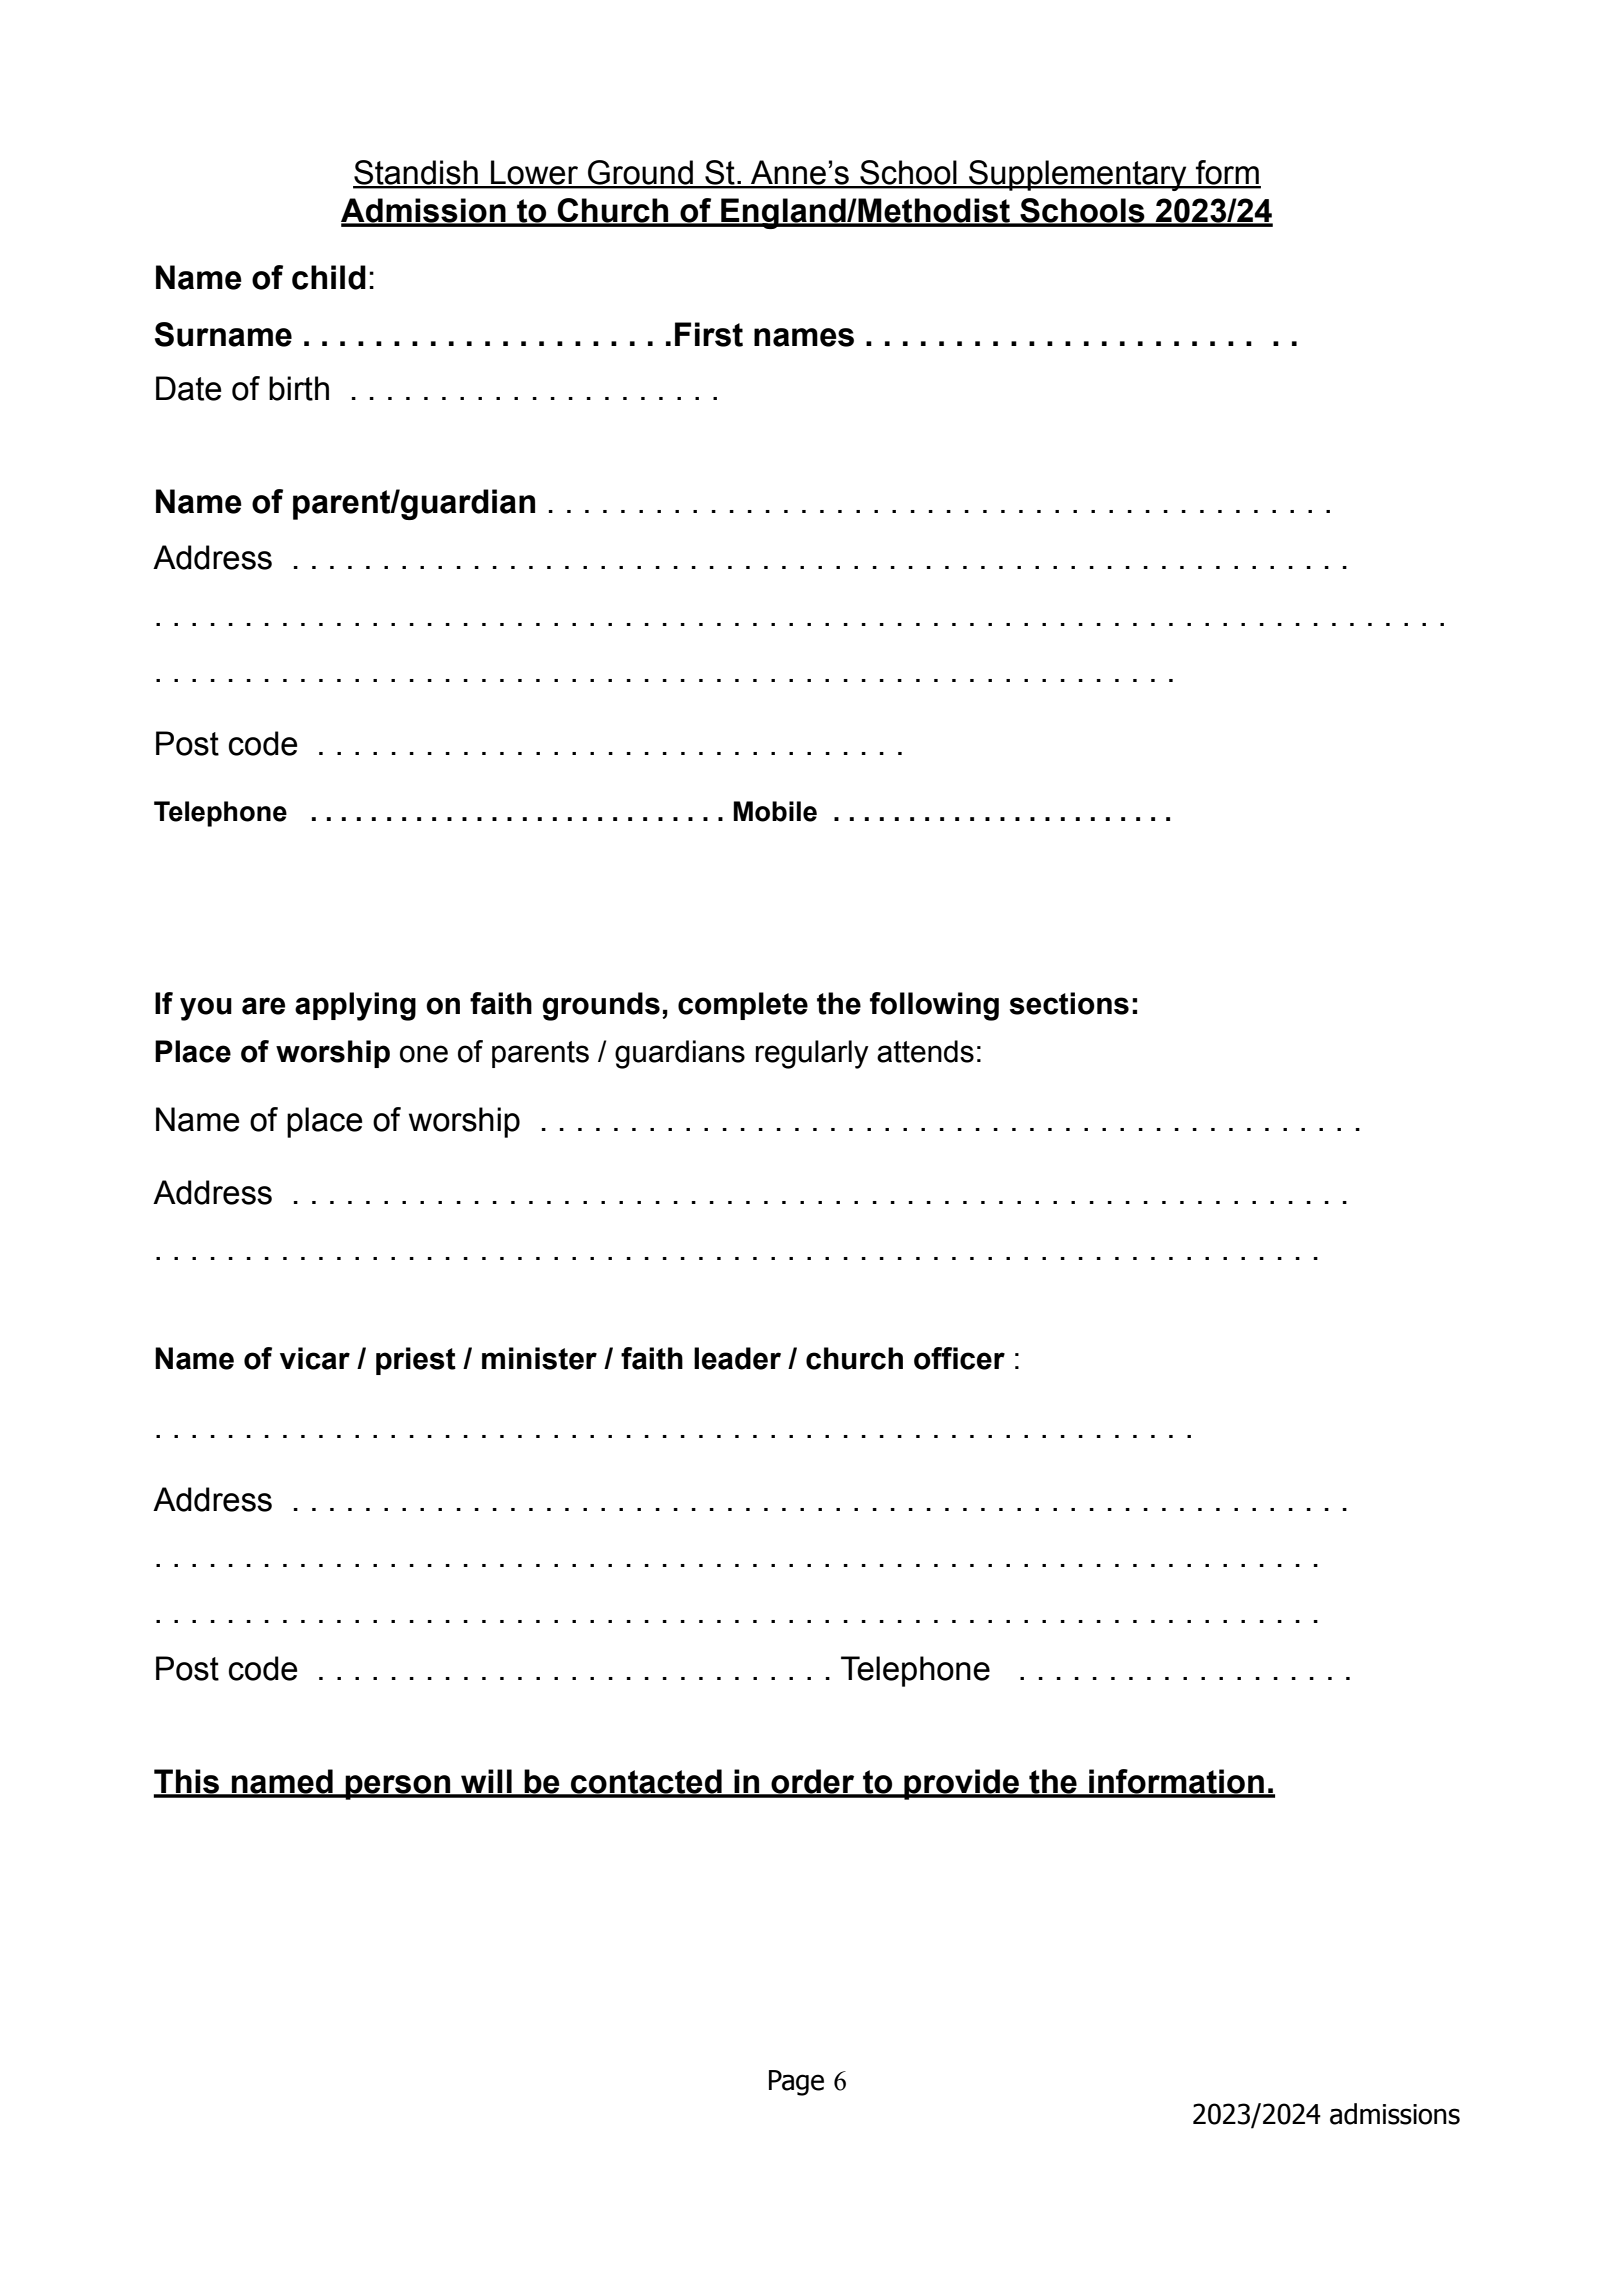 The height and width of the screenshot is (2283, 1614). I want to click on attends, so click(925, 1051).
